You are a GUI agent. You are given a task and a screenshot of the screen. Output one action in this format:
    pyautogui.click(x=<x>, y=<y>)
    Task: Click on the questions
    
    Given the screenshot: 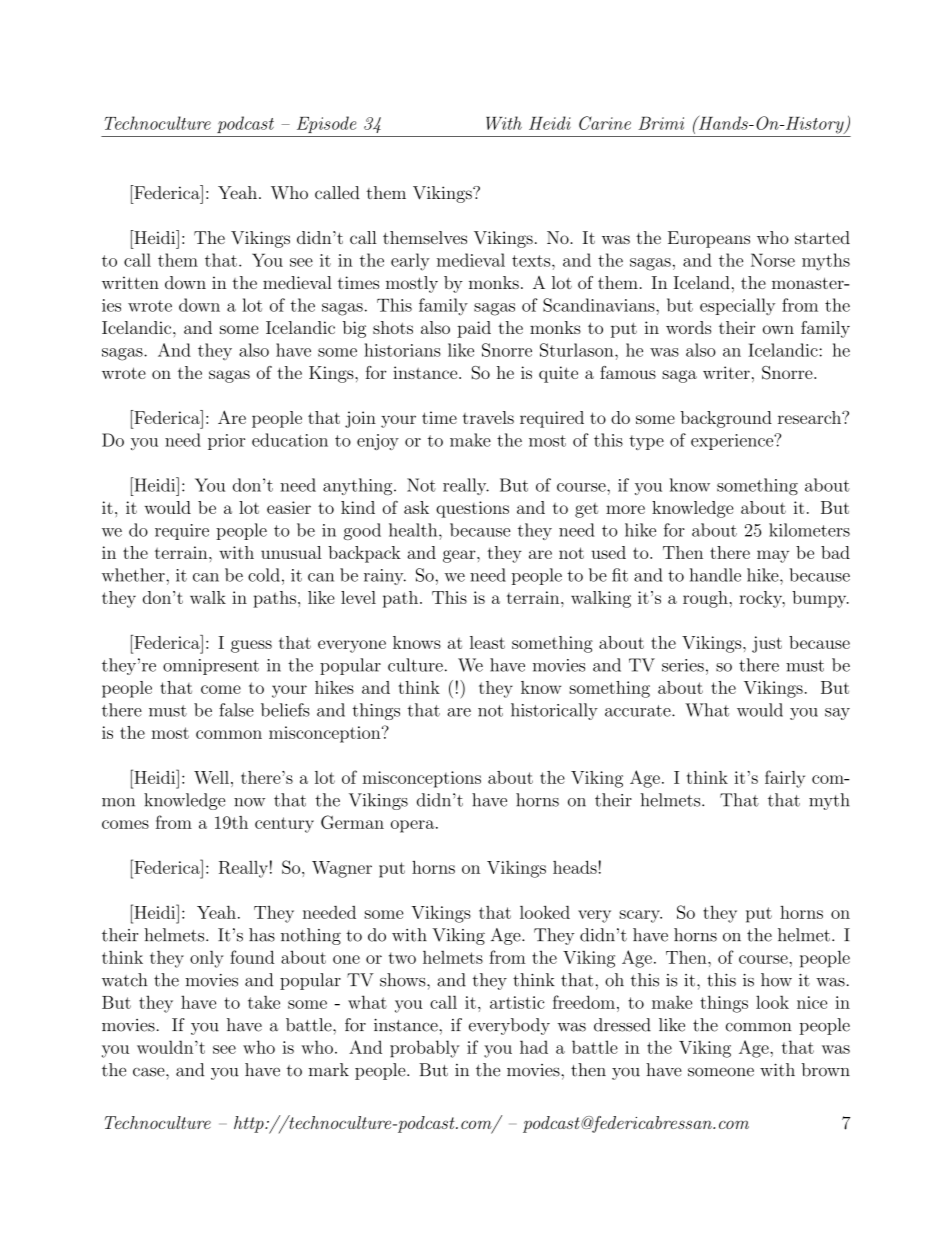 What is the action you would take?
    pyautogui.click(x=472, y=509)
